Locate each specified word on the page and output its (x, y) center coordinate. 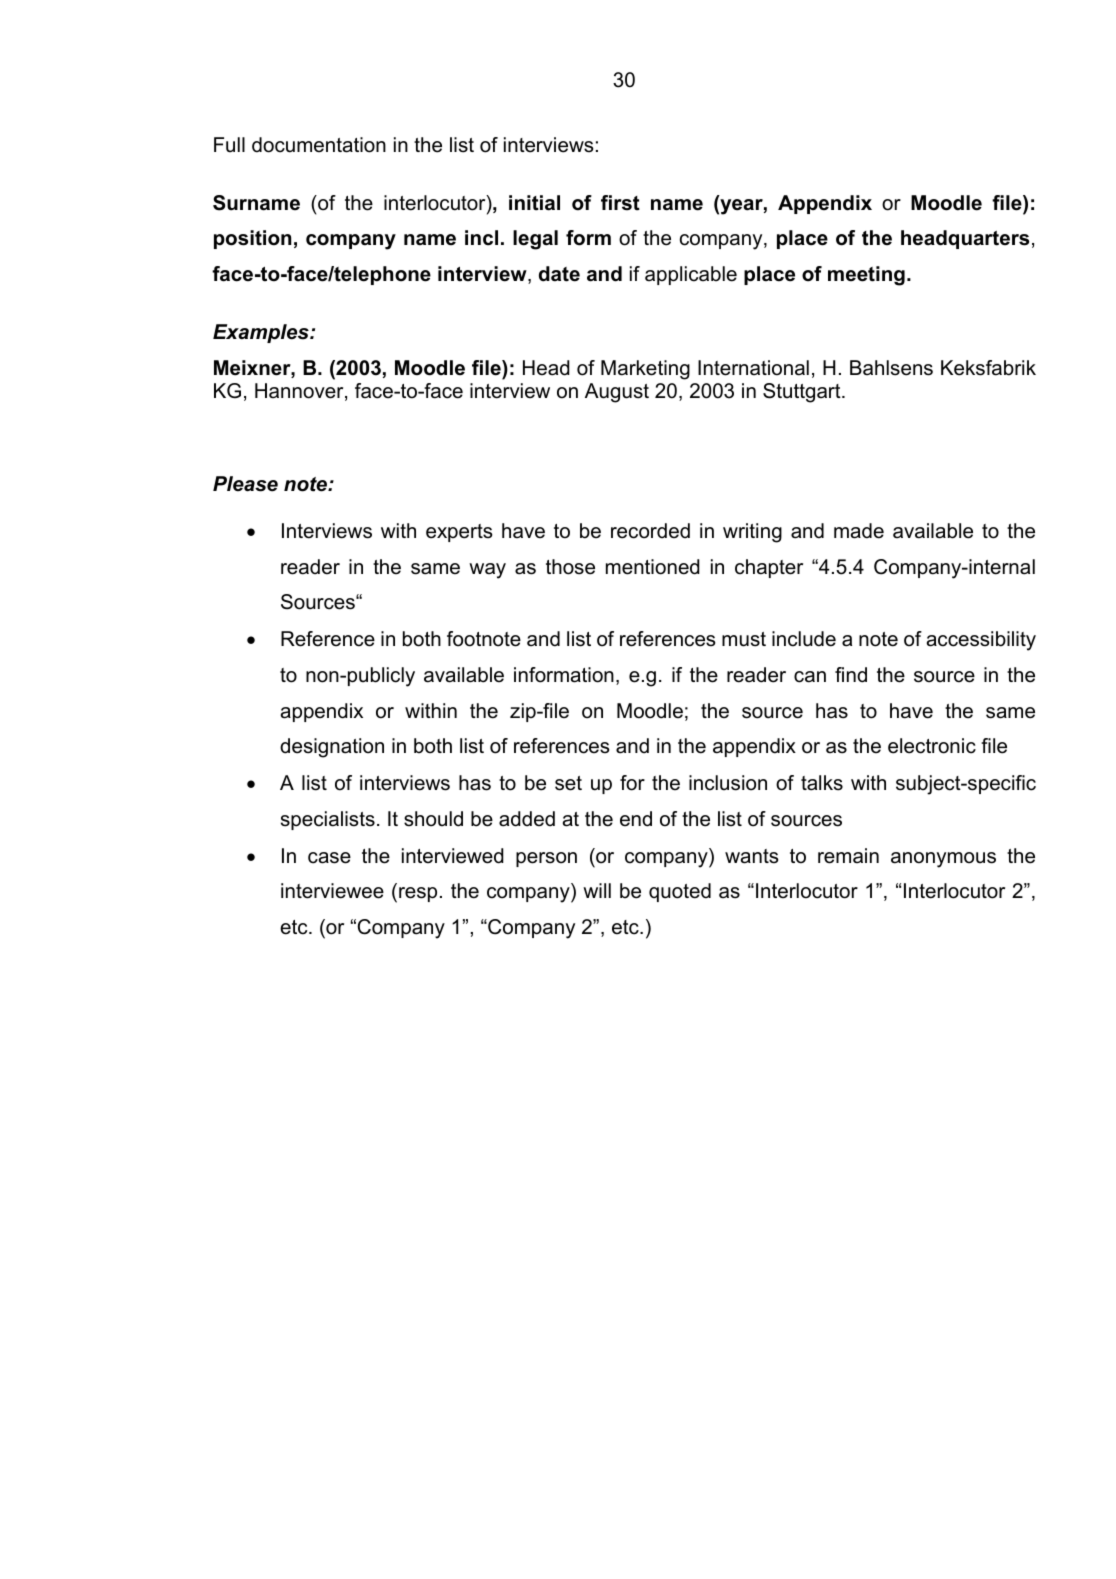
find (851, 675)
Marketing (645, 370)
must (744, 639)
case (329, 858)
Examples (262, 333)
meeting (866, 276)
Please (245, 484)
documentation (319, 145)
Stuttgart (803, 393)
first (620, 203)
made (859, 531)
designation (332, 748)
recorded (650, 531)
